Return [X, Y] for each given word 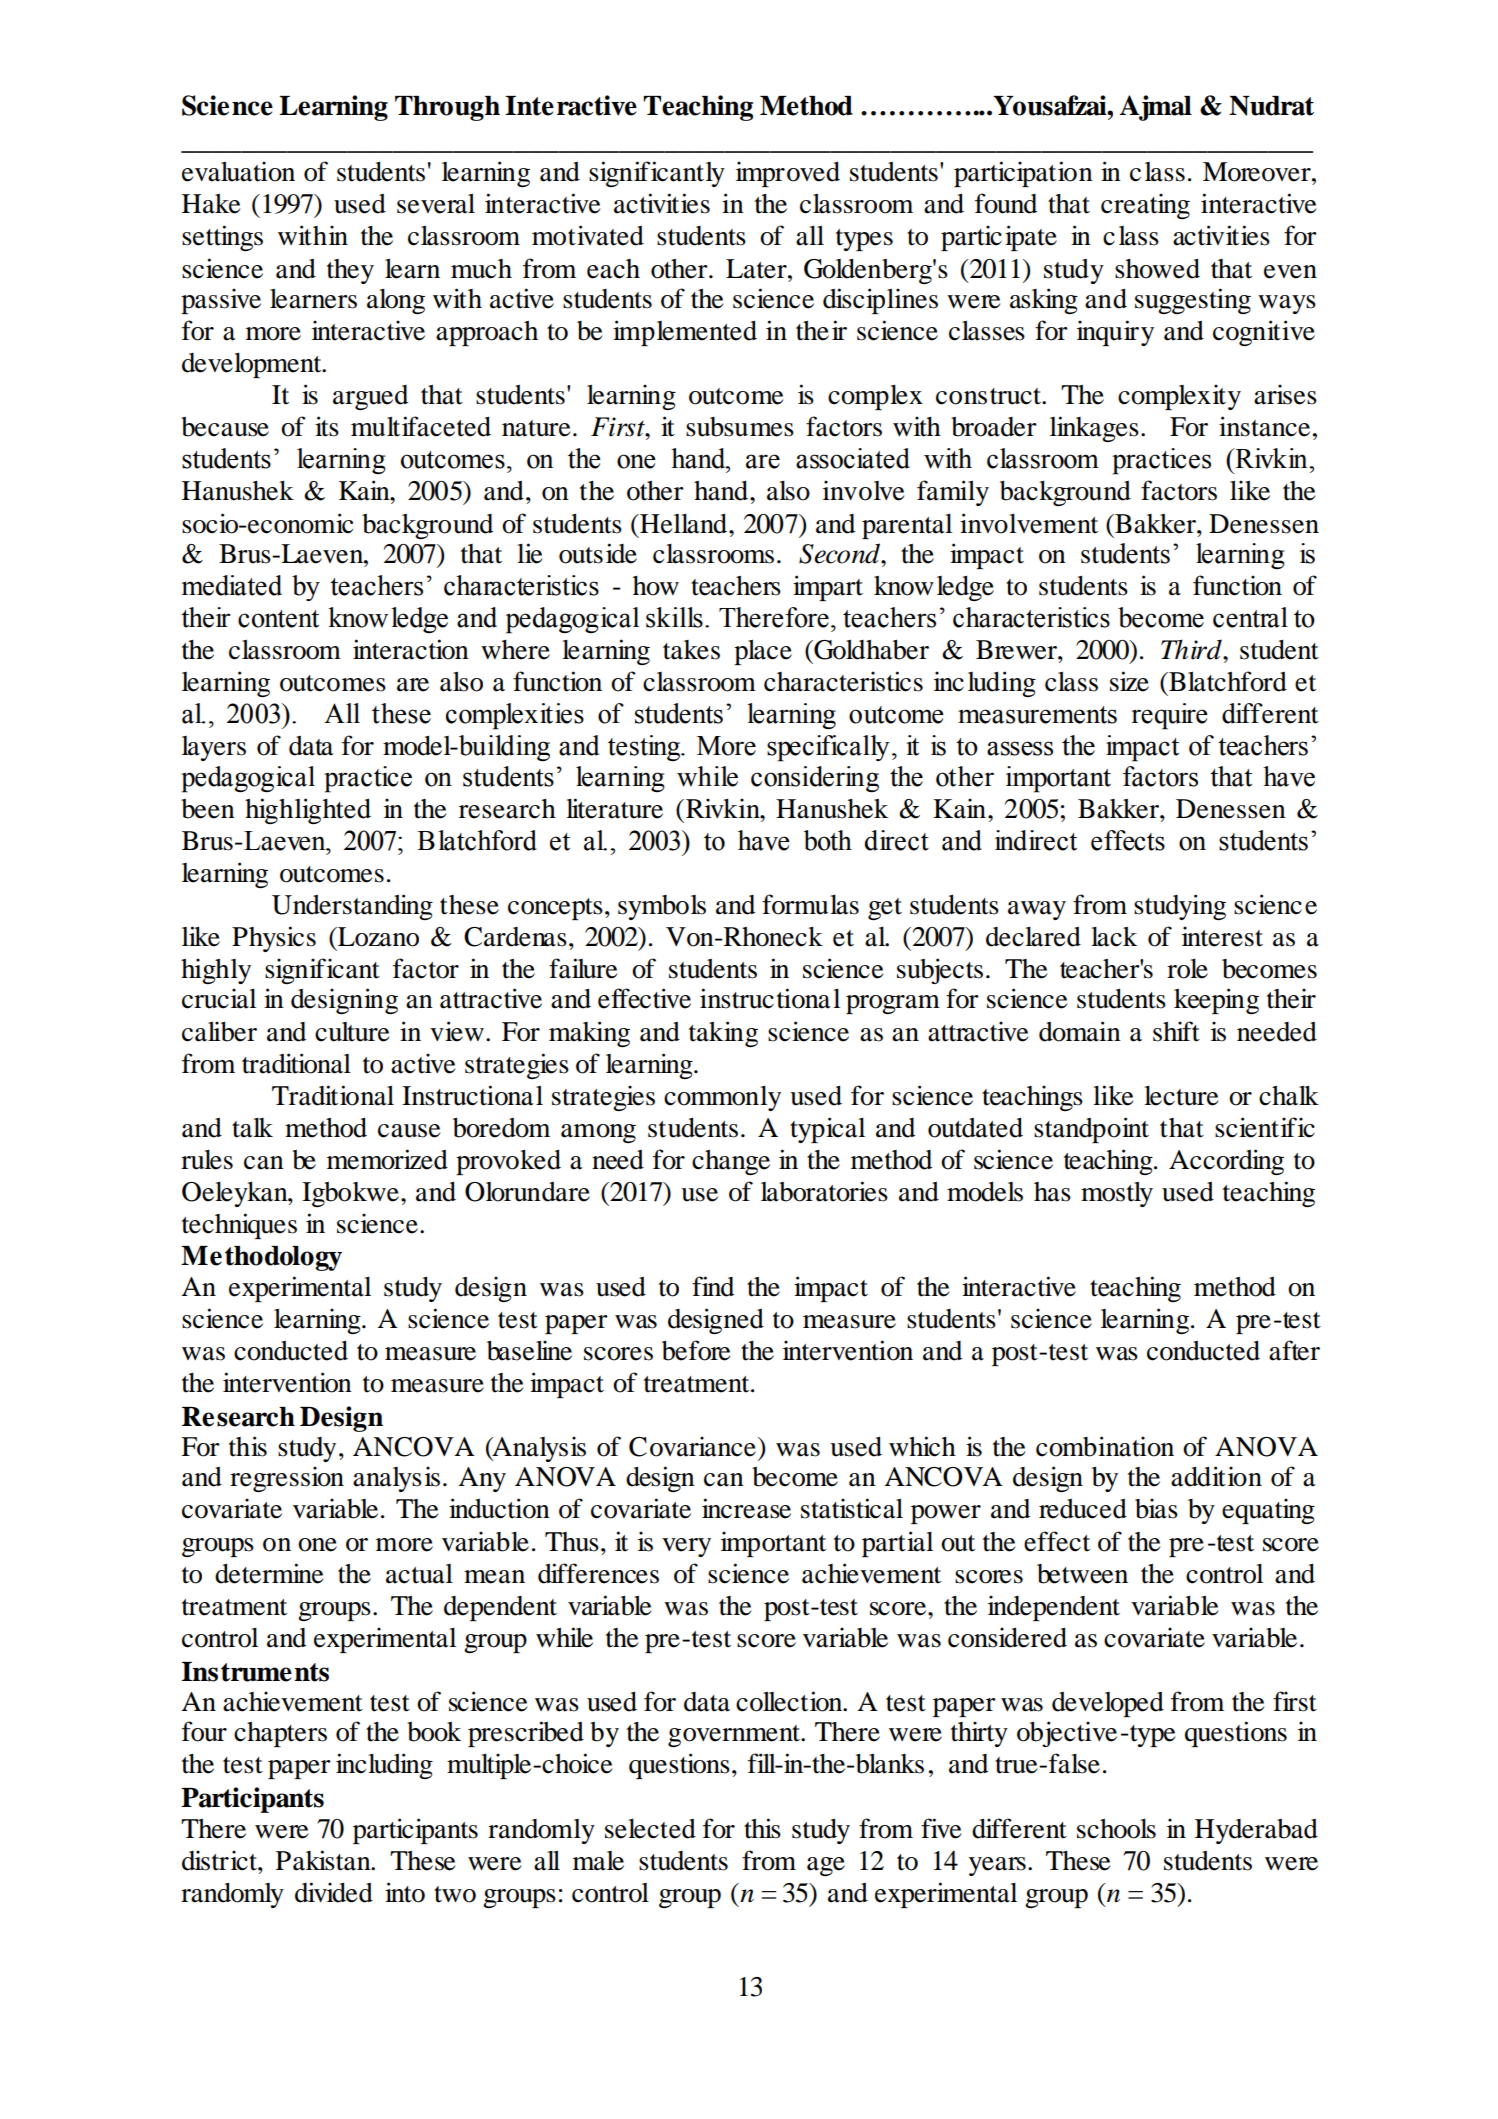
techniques [239, 1226]
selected [650, 1829]
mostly [1117, 1194]
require [1169, 716]
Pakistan [324, 1860]
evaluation [238, 171]
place [763, 652]
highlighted [308, 811]
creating [1145, 206]
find [713, 1286]
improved [788, 174]
